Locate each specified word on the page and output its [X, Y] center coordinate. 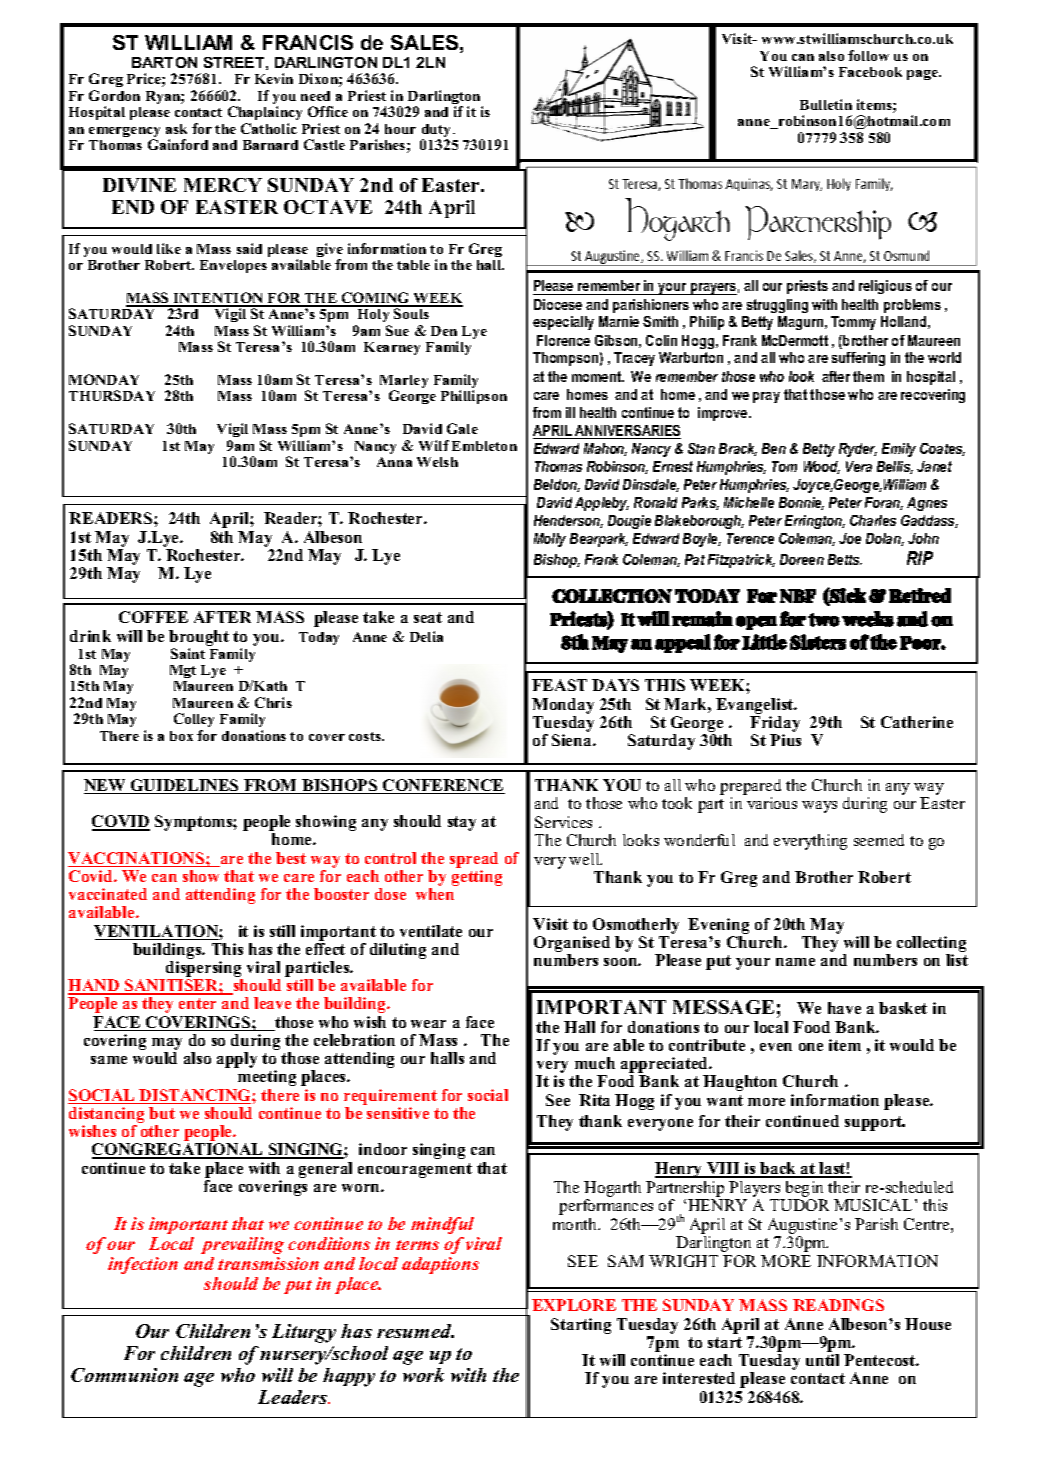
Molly [550, 540]
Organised [572, 945]
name [795, 962]
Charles [873, 520]
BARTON [164, 62]
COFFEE [153, 617]
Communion [124, 1375]
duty [438, 132]
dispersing [203, 970]
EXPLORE [574, 1305]
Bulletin [826, 104]
